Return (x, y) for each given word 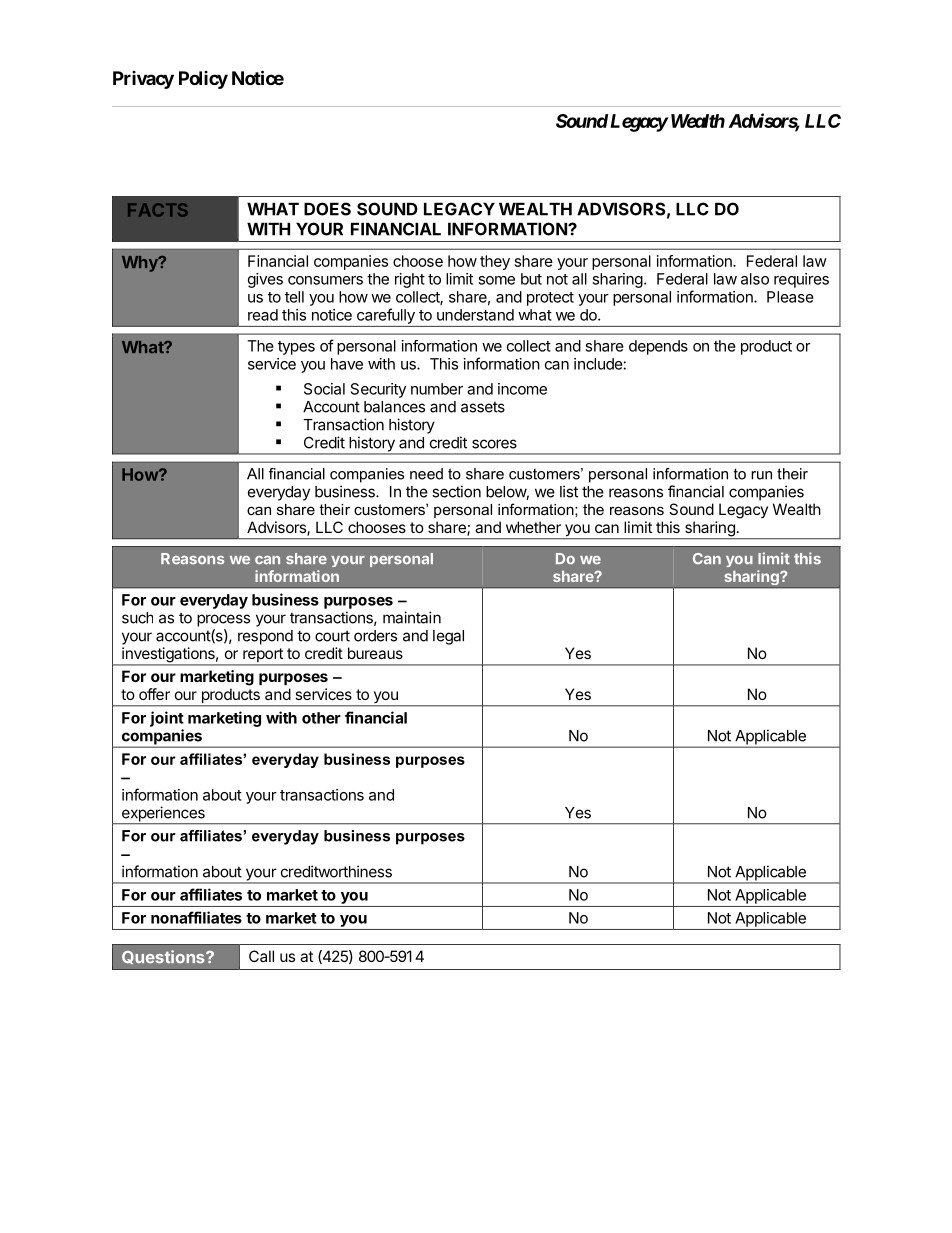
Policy (203, 80)
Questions (164, 957)
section (456, 491)
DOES (327, 209)
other (321, 718)
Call (261, 956)
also (755, 279)
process (223, 620)
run (761, 475)
